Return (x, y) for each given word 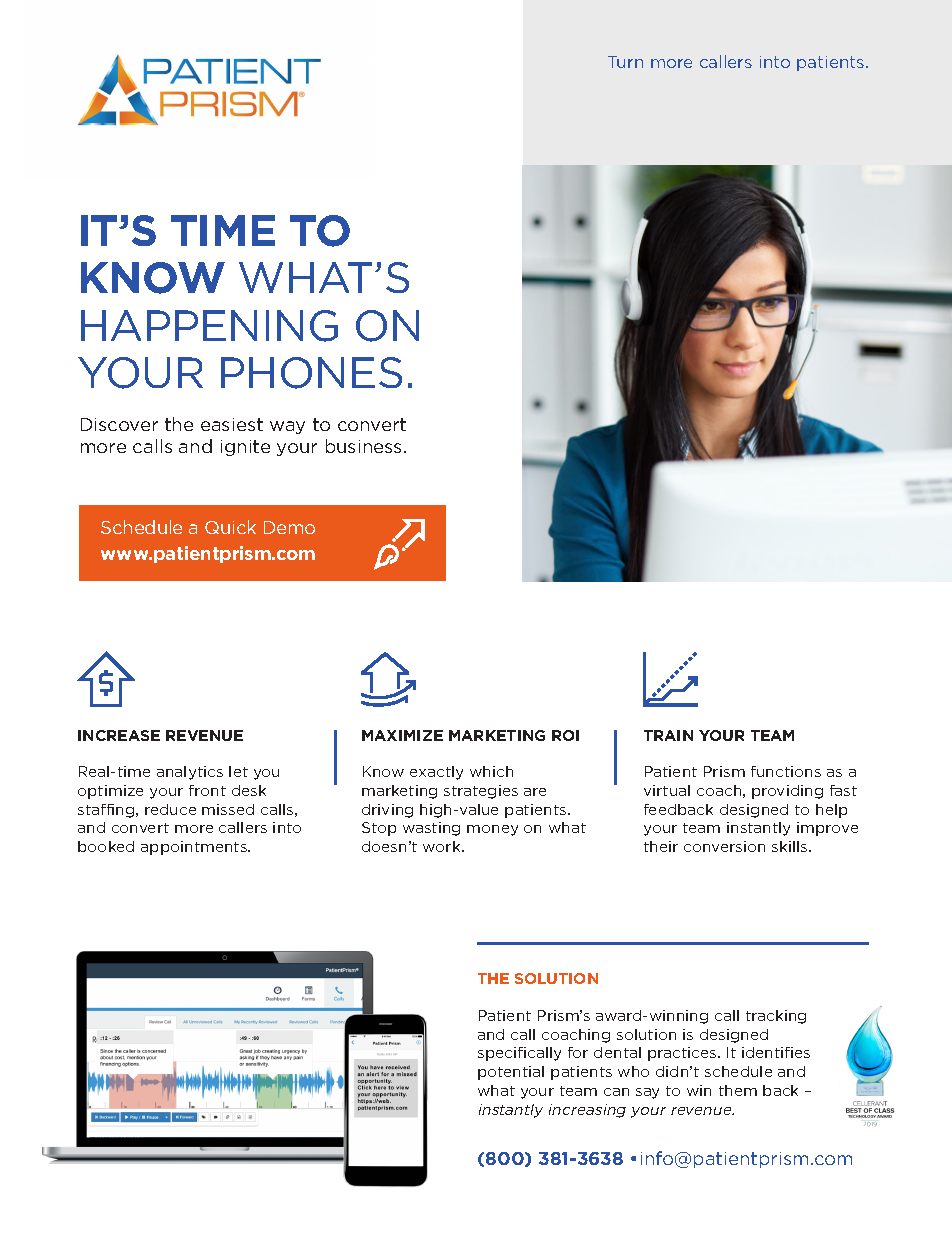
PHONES (311, 373)
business (365, 446)
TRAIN (668, 735)
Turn (625, 62)
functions (786, 771)
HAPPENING (209, 326)
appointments (195, 848)
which (491, 771)
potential (511, 1073)
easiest (232, 424)
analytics (190, 773)
